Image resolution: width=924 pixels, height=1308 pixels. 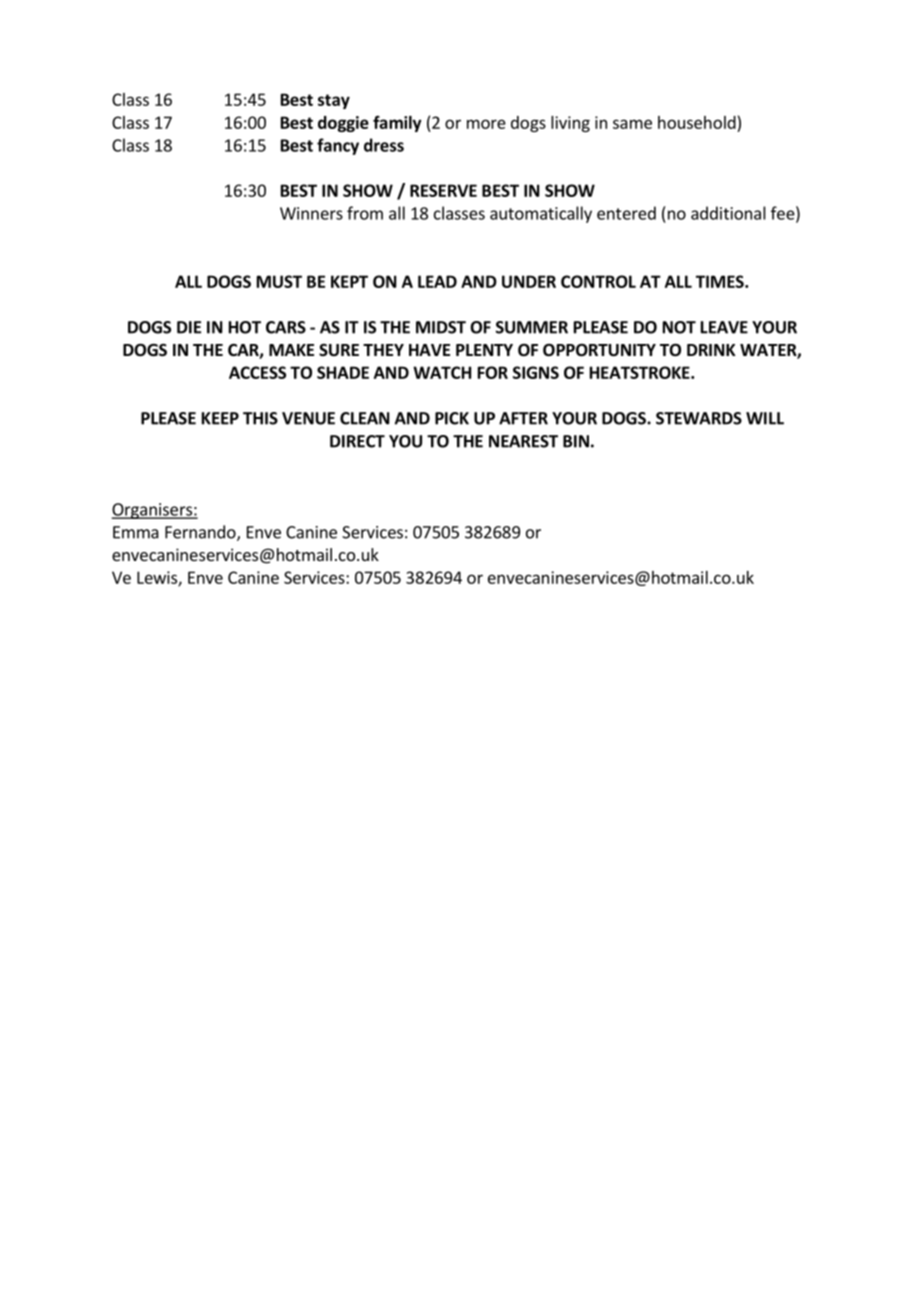 What do you see at coordinates (697, 122) in the screenshot?
I see `household` at bounding box center [697, 122].
